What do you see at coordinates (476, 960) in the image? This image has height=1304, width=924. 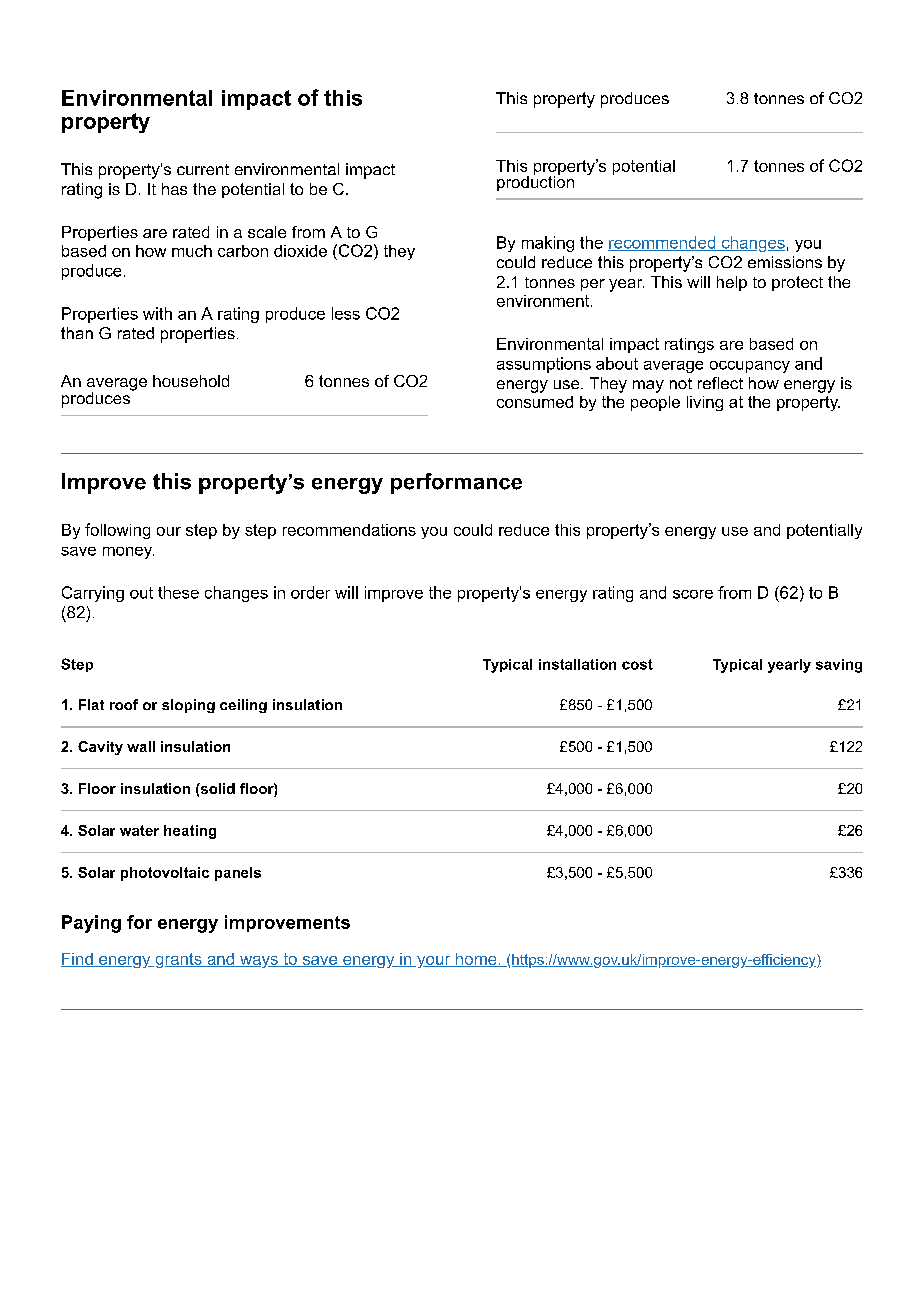 I see `home` at bounding box center [476, 960].
